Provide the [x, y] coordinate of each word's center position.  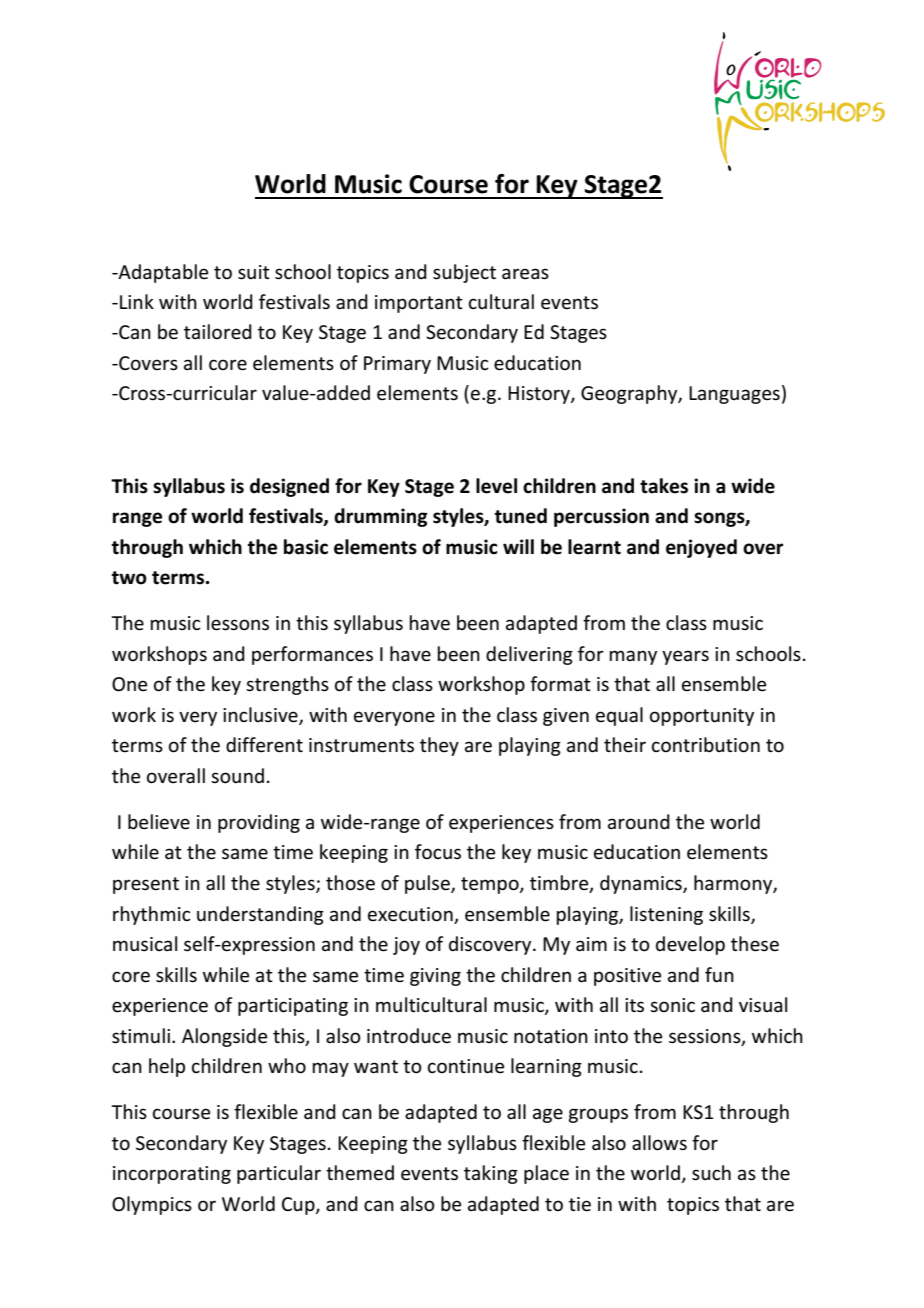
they [439, 746]
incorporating [172, 1175]
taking [491, 1174]
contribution [706, 745]
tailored [218, 332]
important [419, 304]
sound [237, 776]
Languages [734, 395]
